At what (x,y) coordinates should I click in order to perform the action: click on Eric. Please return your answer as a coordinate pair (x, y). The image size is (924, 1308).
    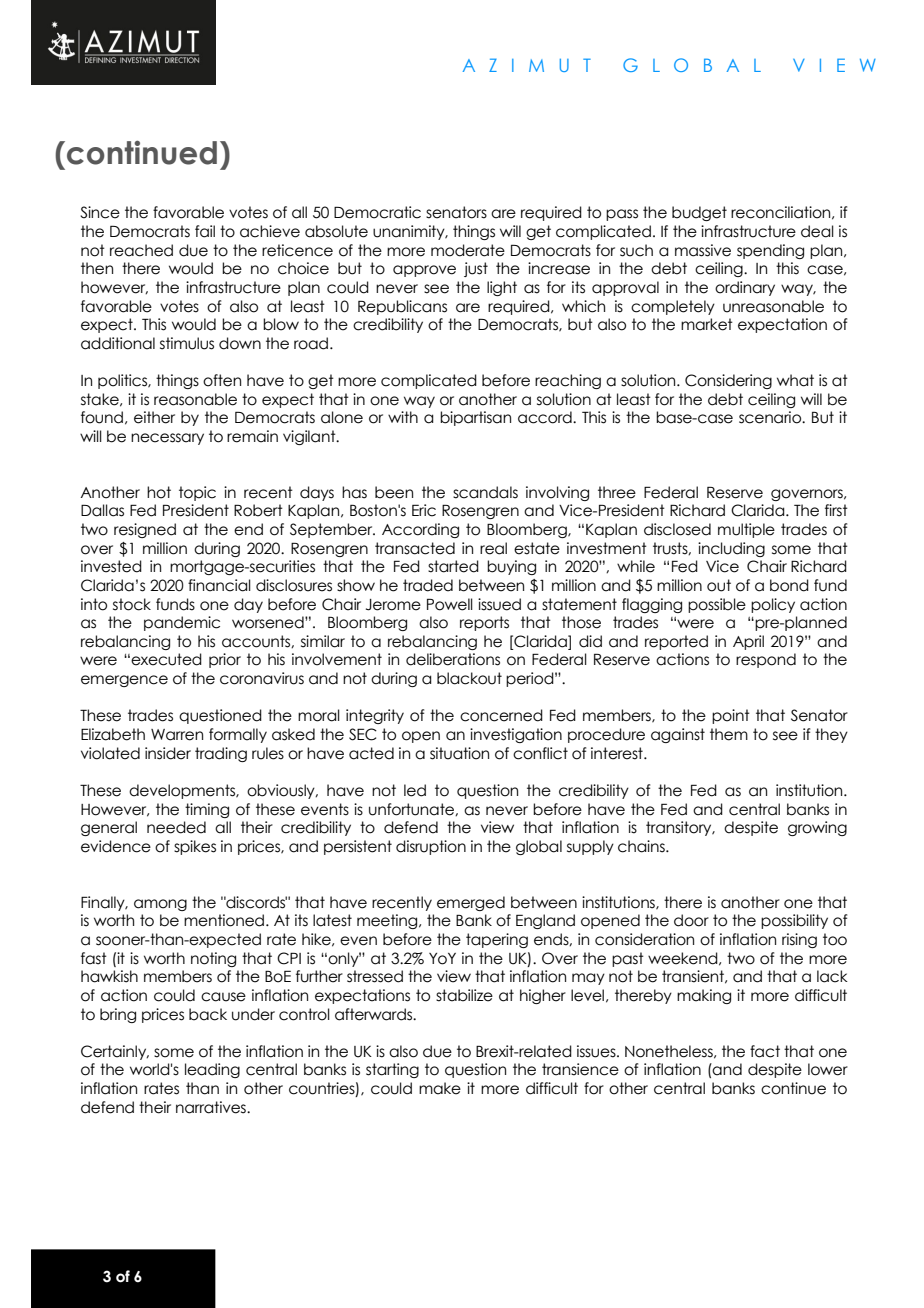
    Looking at the image, I should click on (424, 510).
